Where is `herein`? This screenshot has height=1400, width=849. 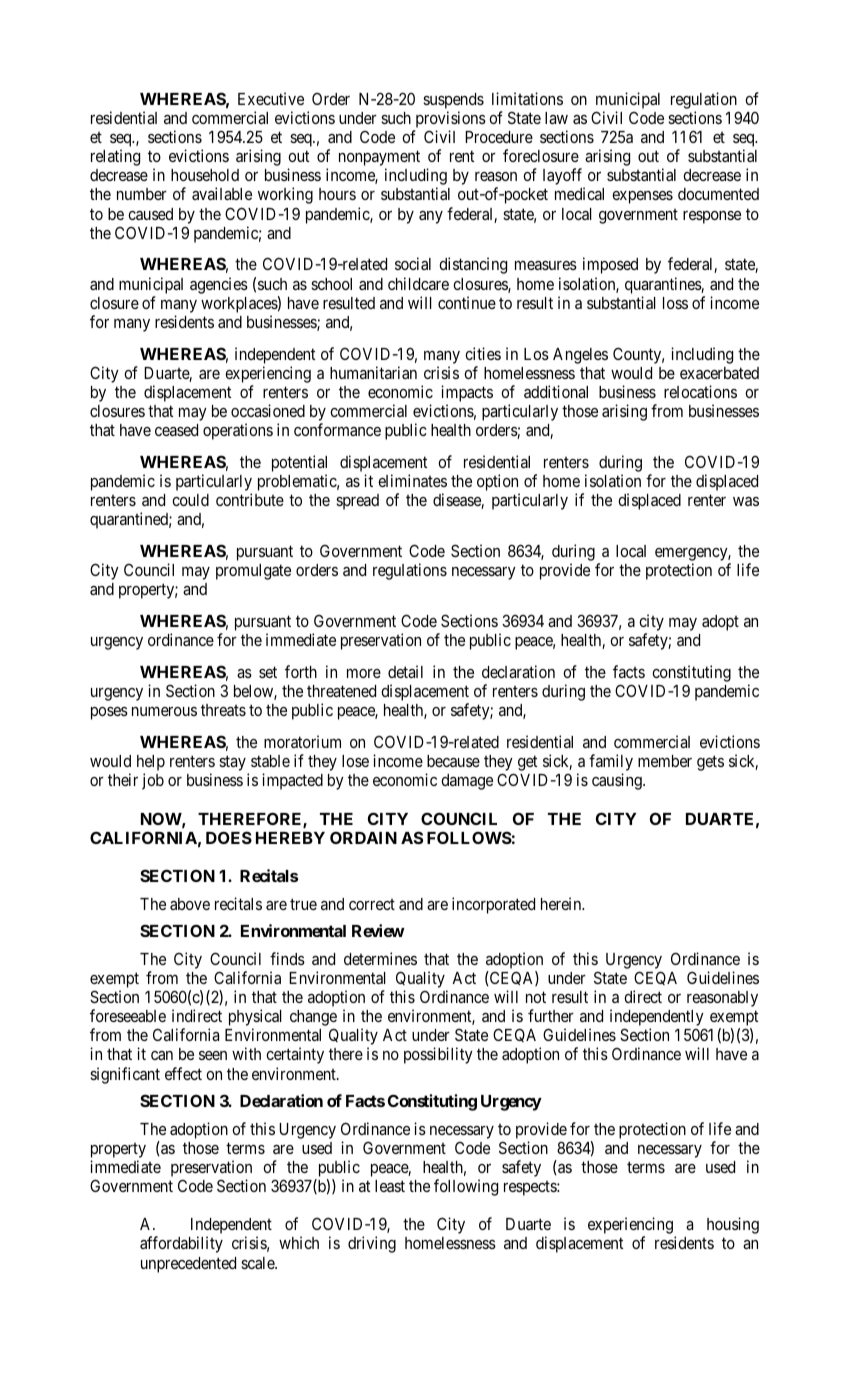 herein is located at coordinates (562, 903).
